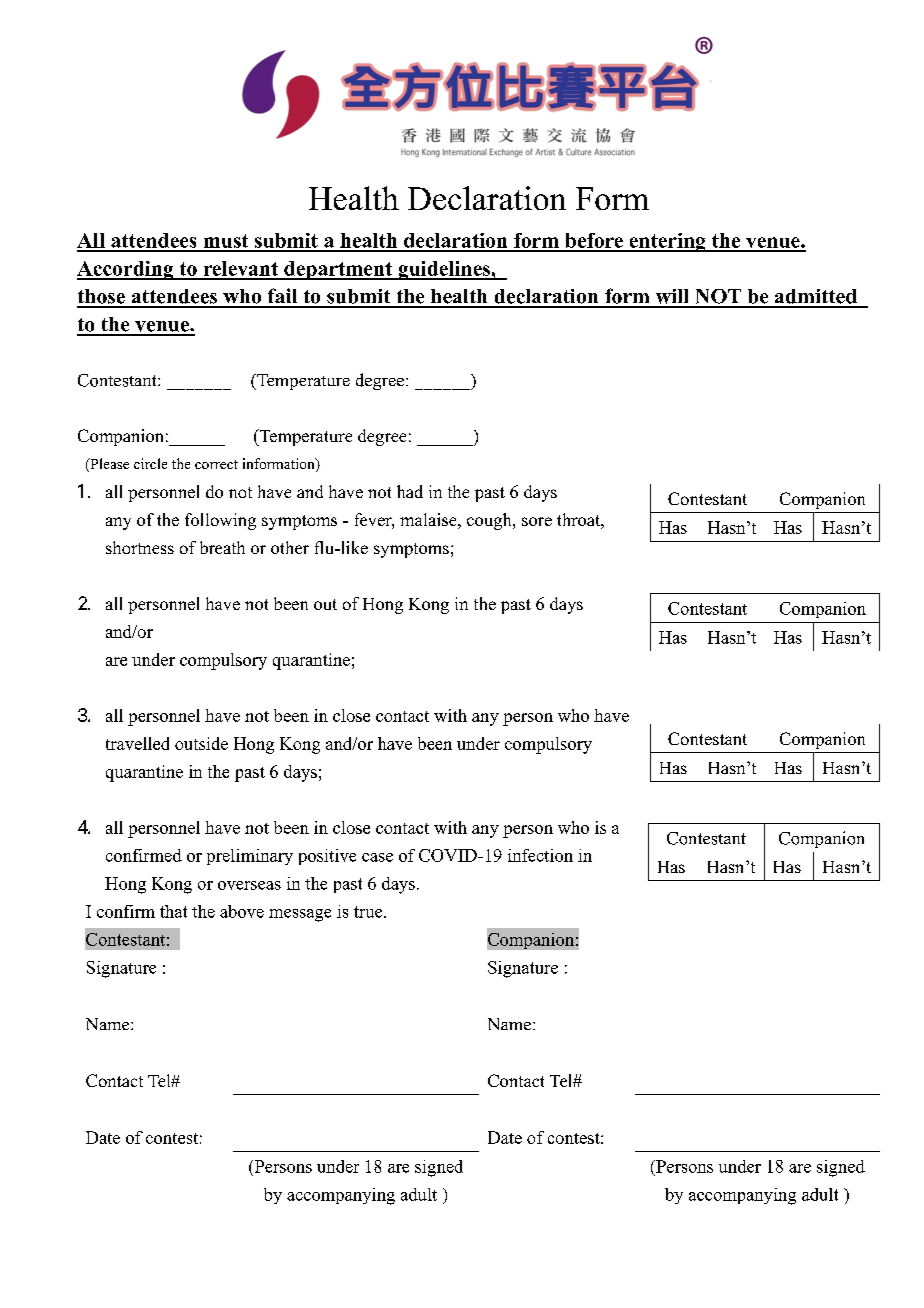 The height and width of the image is (1308, 924). I want to click on that, so click(173, 911).
